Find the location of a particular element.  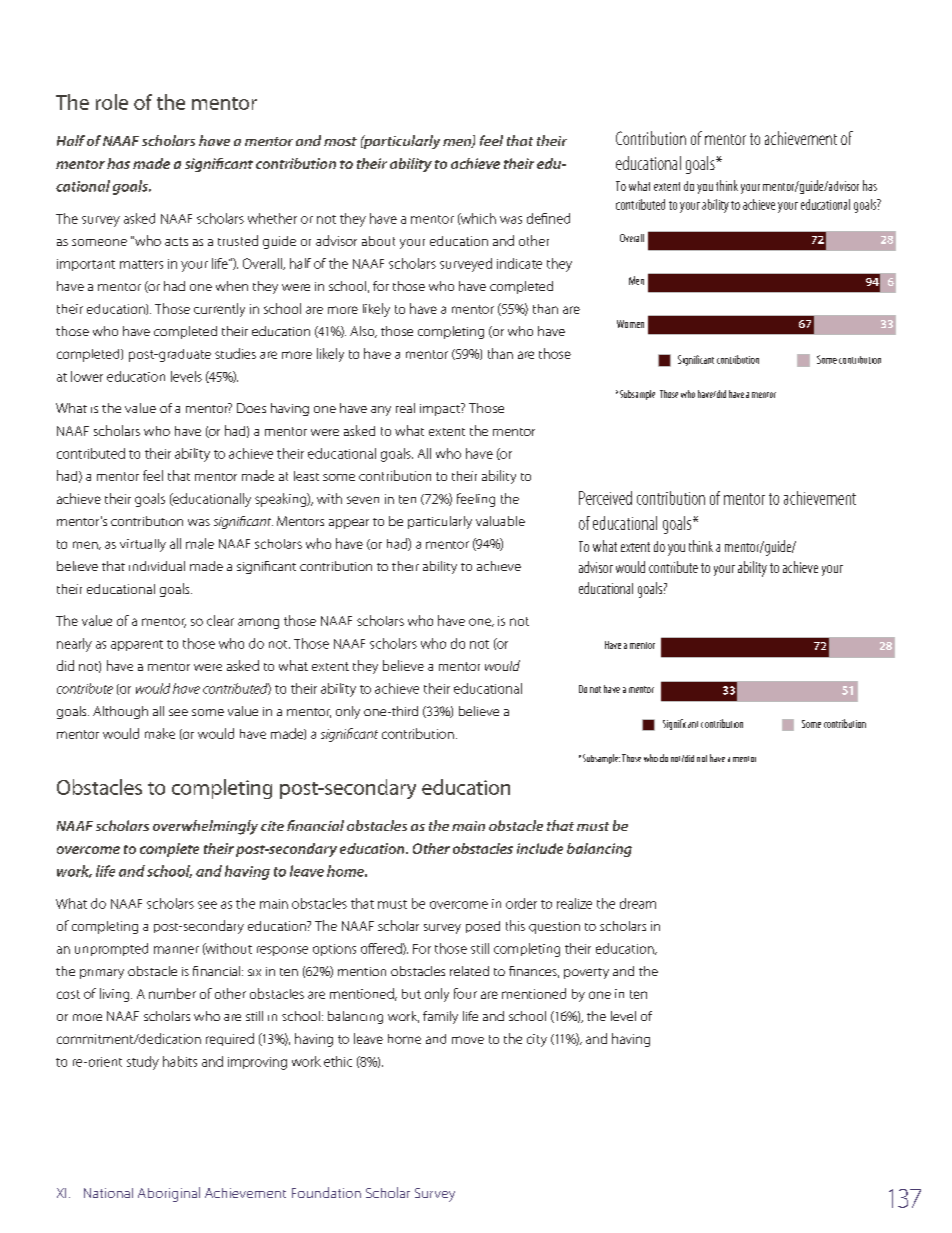

apparent is located at coordinates (137, 645).
